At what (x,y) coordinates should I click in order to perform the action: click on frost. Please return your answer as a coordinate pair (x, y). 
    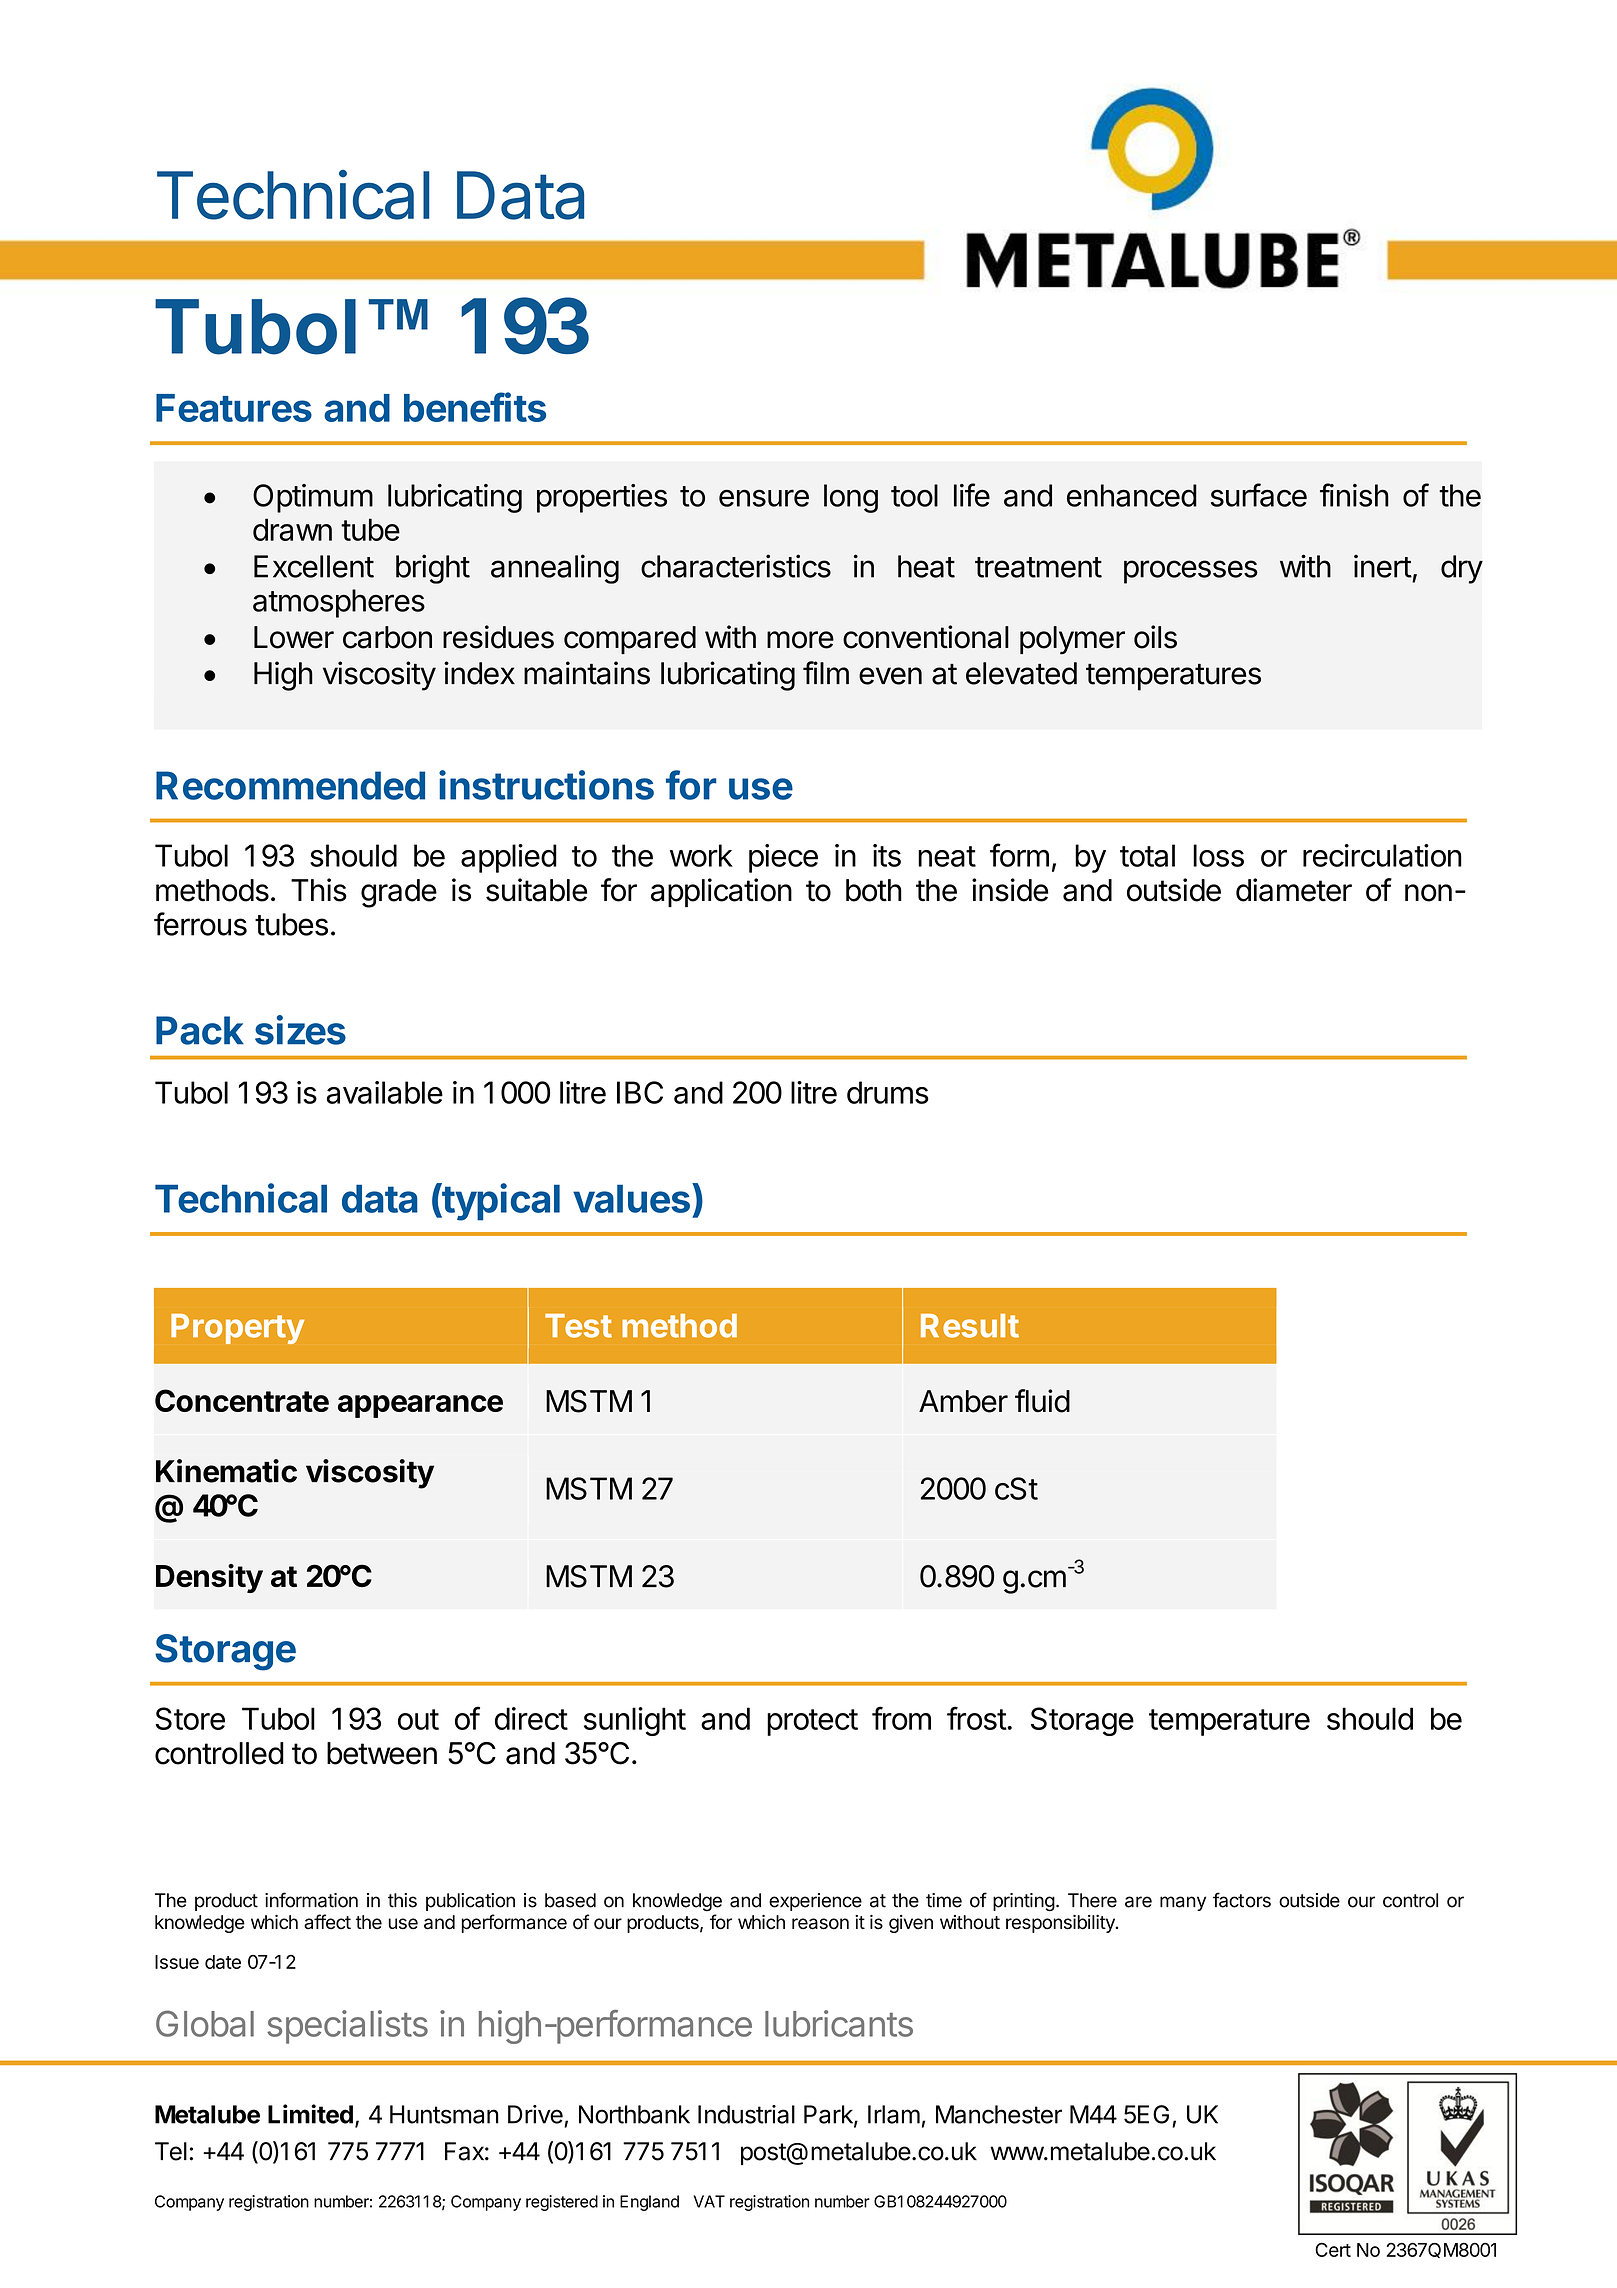
    Looking at the image, I should click on (977, 1718).
